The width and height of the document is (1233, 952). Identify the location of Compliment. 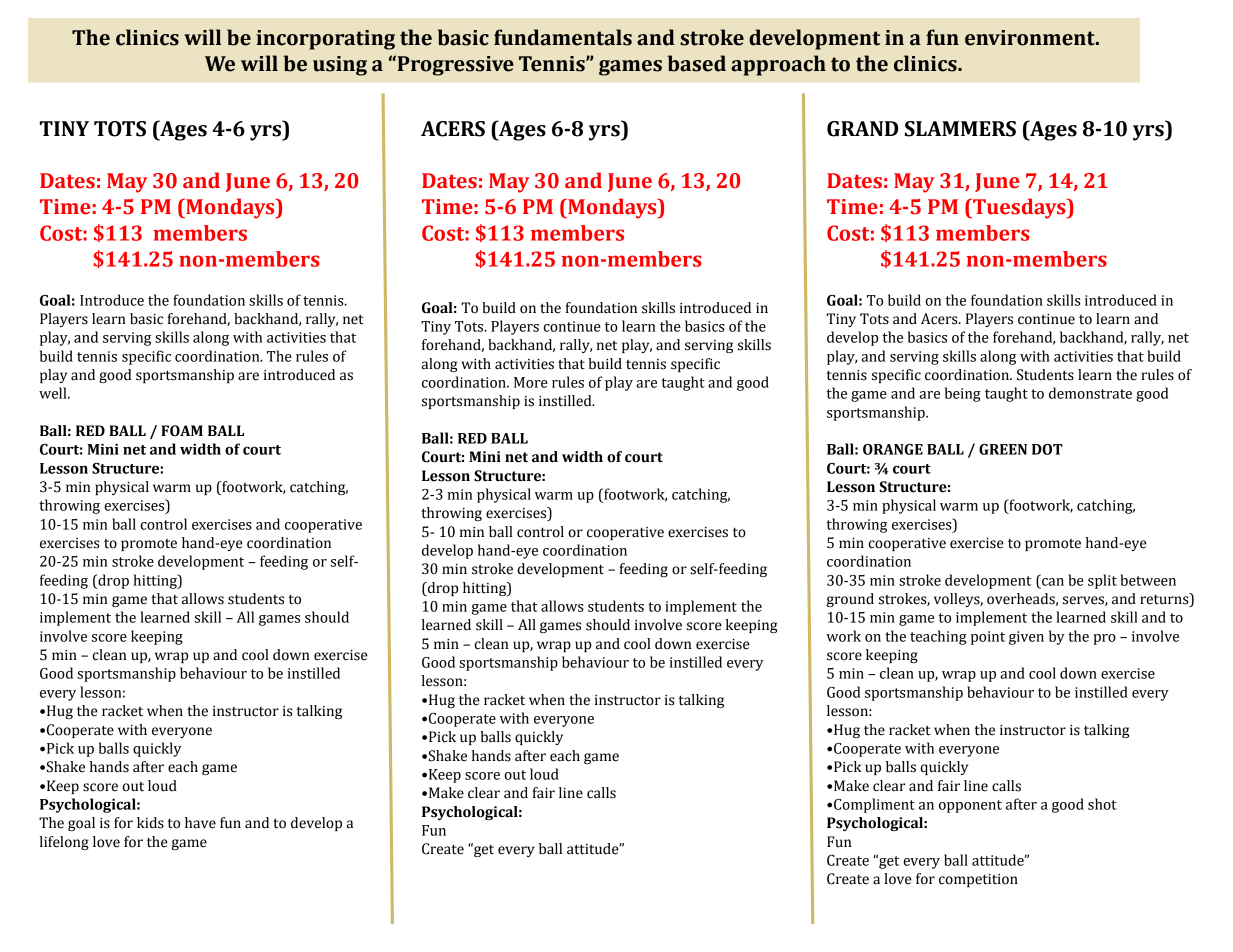
(874, 805).
